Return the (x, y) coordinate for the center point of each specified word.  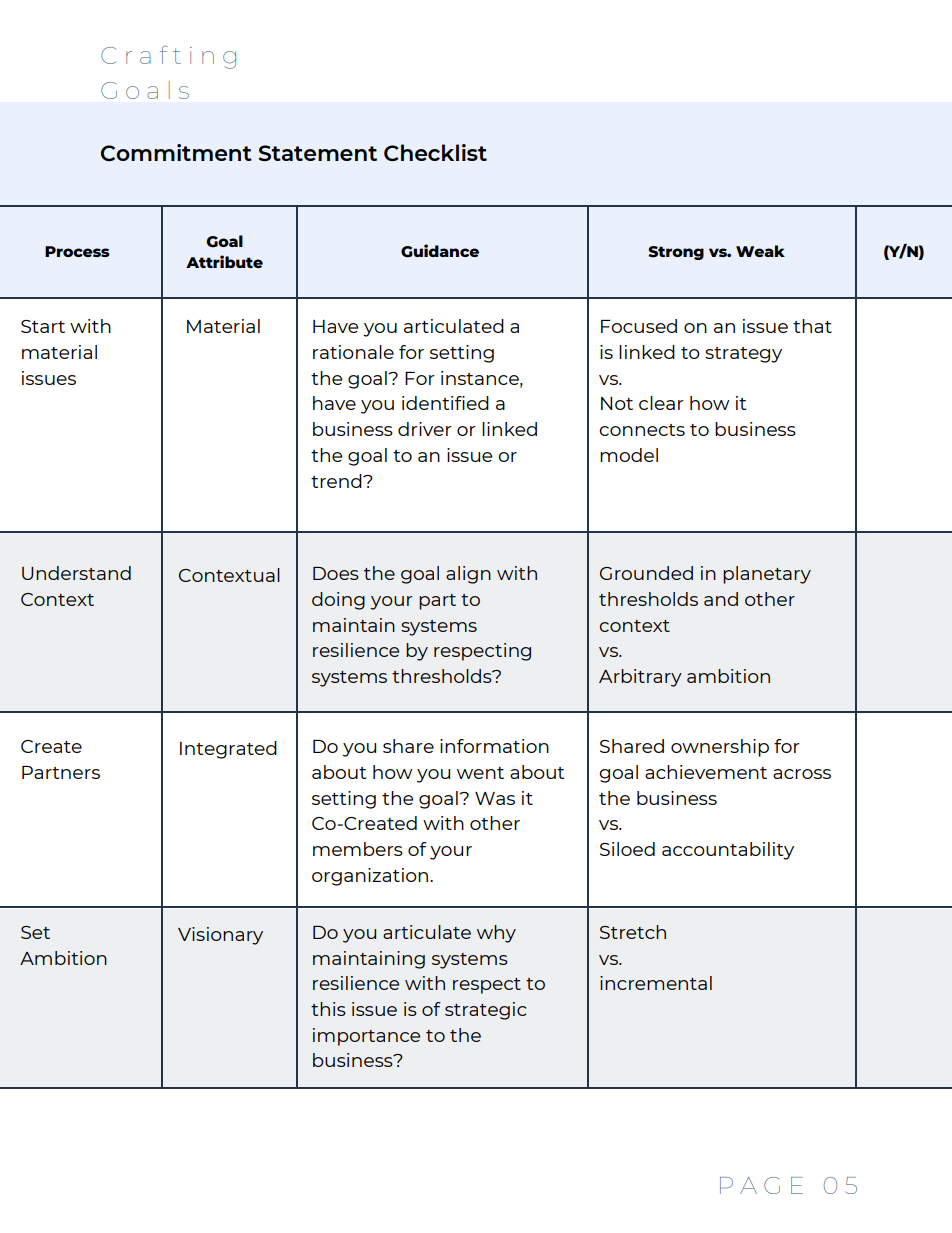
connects (642, 430)
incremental (656, 983)
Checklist (435, 152)
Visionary (220, 936)
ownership (720, 748)
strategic (486, 1011)
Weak (760, 251)
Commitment (176, 152)
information (494, 746)
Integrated (228, 750)
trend (337, 481)
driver (425, 429)
